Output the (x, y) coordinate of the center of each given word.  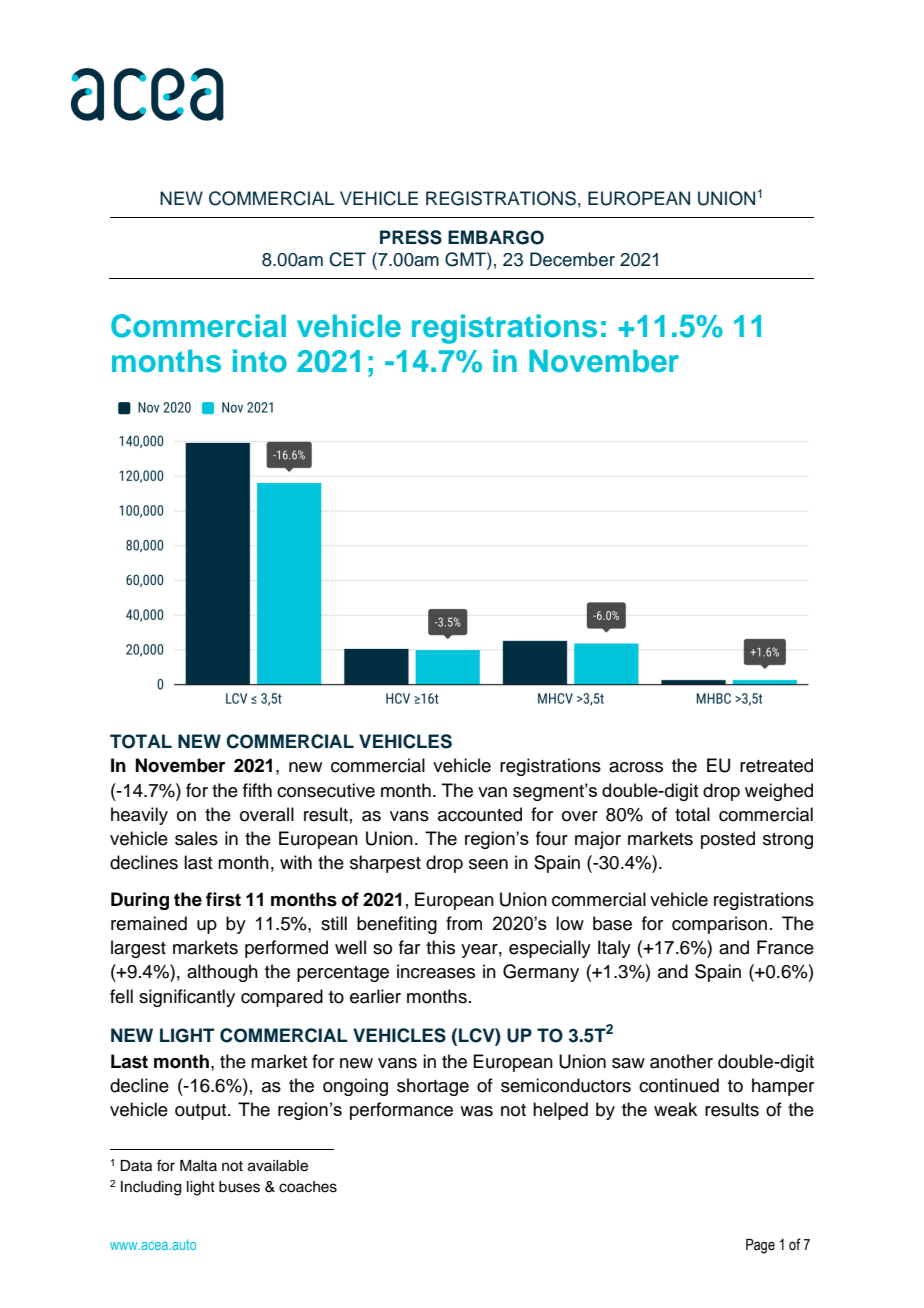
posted (728, 840)
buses (239, 1187)
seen (488, 864)
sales (196, 838)
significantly (187, 998)
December (572, 259)
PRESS (411, 237)
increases (436, 971)
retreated (776, 765)
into (260, 361)
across (636, 767)
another (681, 1061)
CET (347, 259)
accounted (480, 814)
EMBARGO (496, 237)
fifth (257, 790)
